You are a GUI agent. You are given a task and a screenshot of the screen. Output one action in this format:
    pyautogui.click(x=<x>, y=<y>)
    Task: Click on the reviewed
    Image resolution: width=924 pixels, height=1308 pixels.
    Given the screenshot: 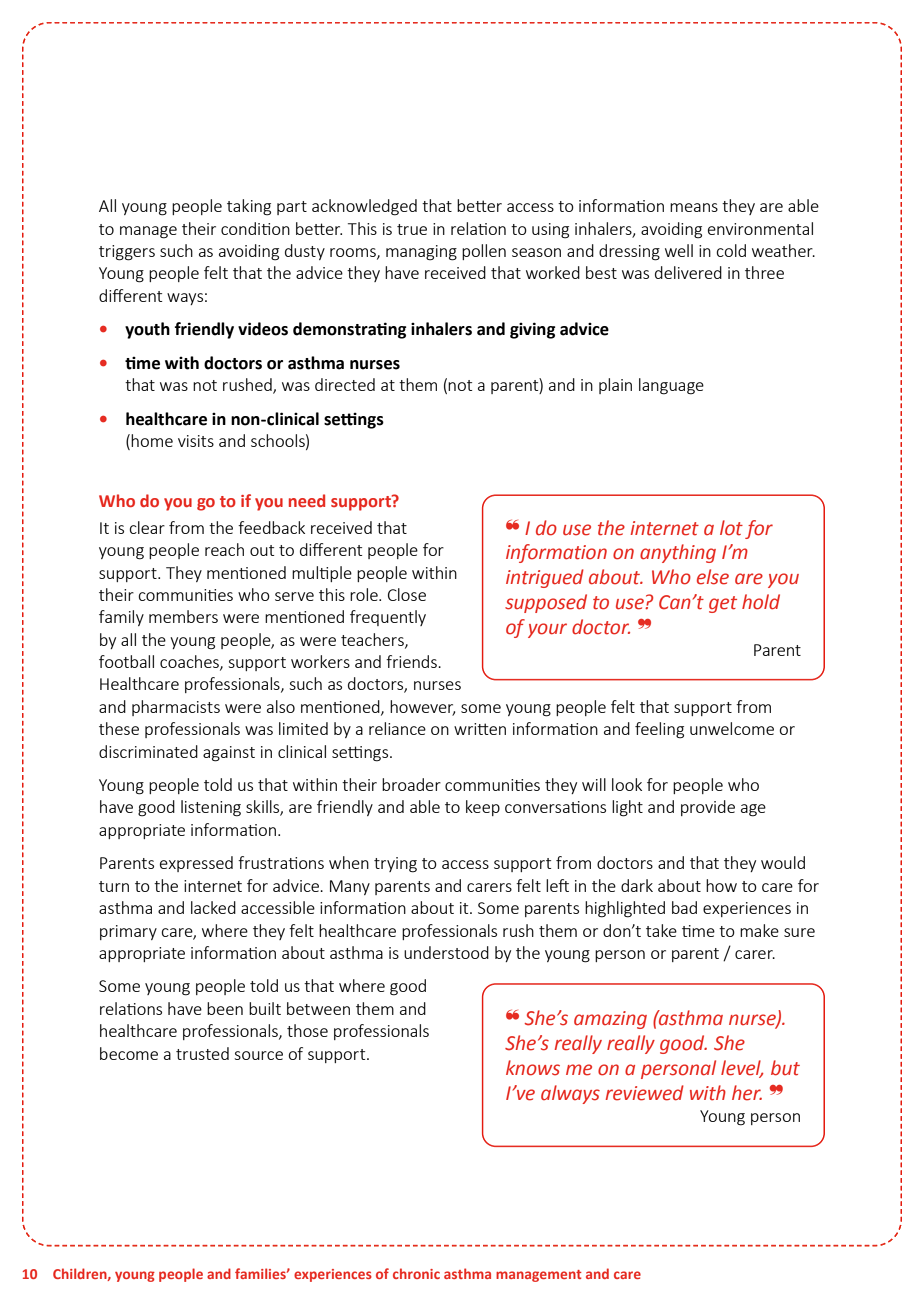 What is the action you would take?
    pyautogui.click(x=645, y=1093)
